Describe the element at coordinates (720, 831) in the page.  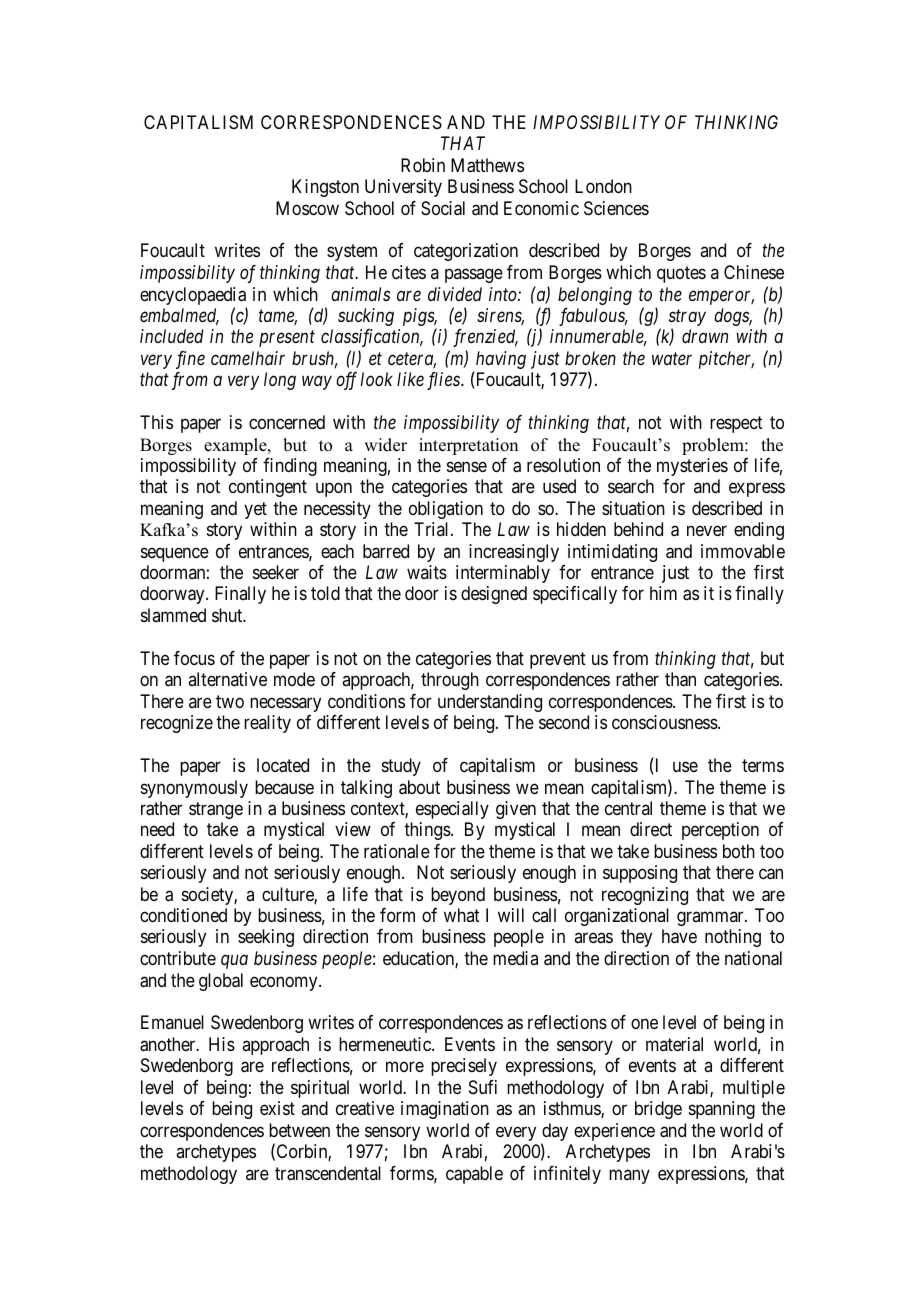
I see `perception` at that location.
